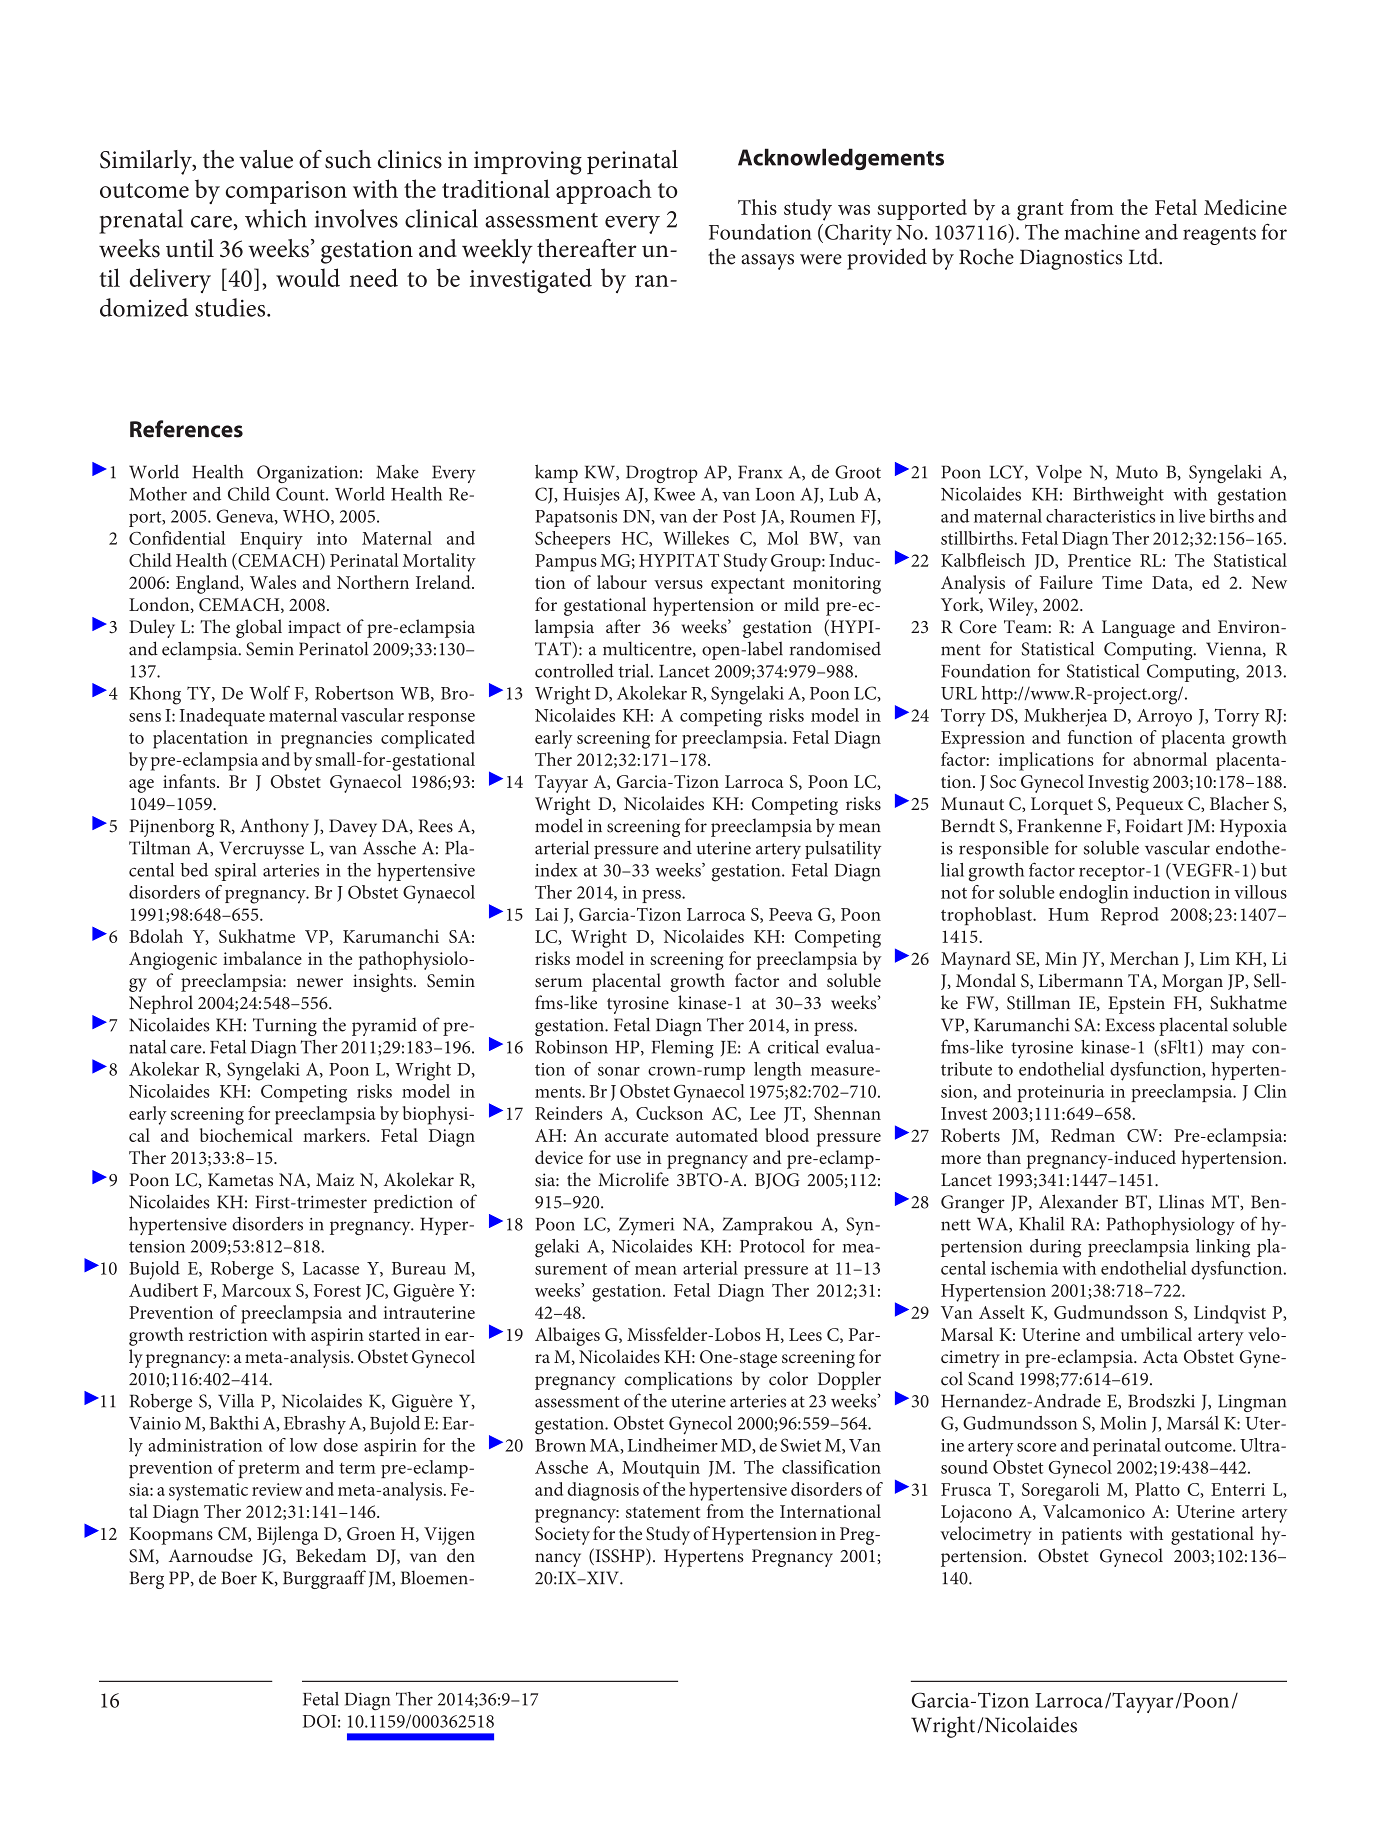  I want to click on Society, so click(562, 1536).
